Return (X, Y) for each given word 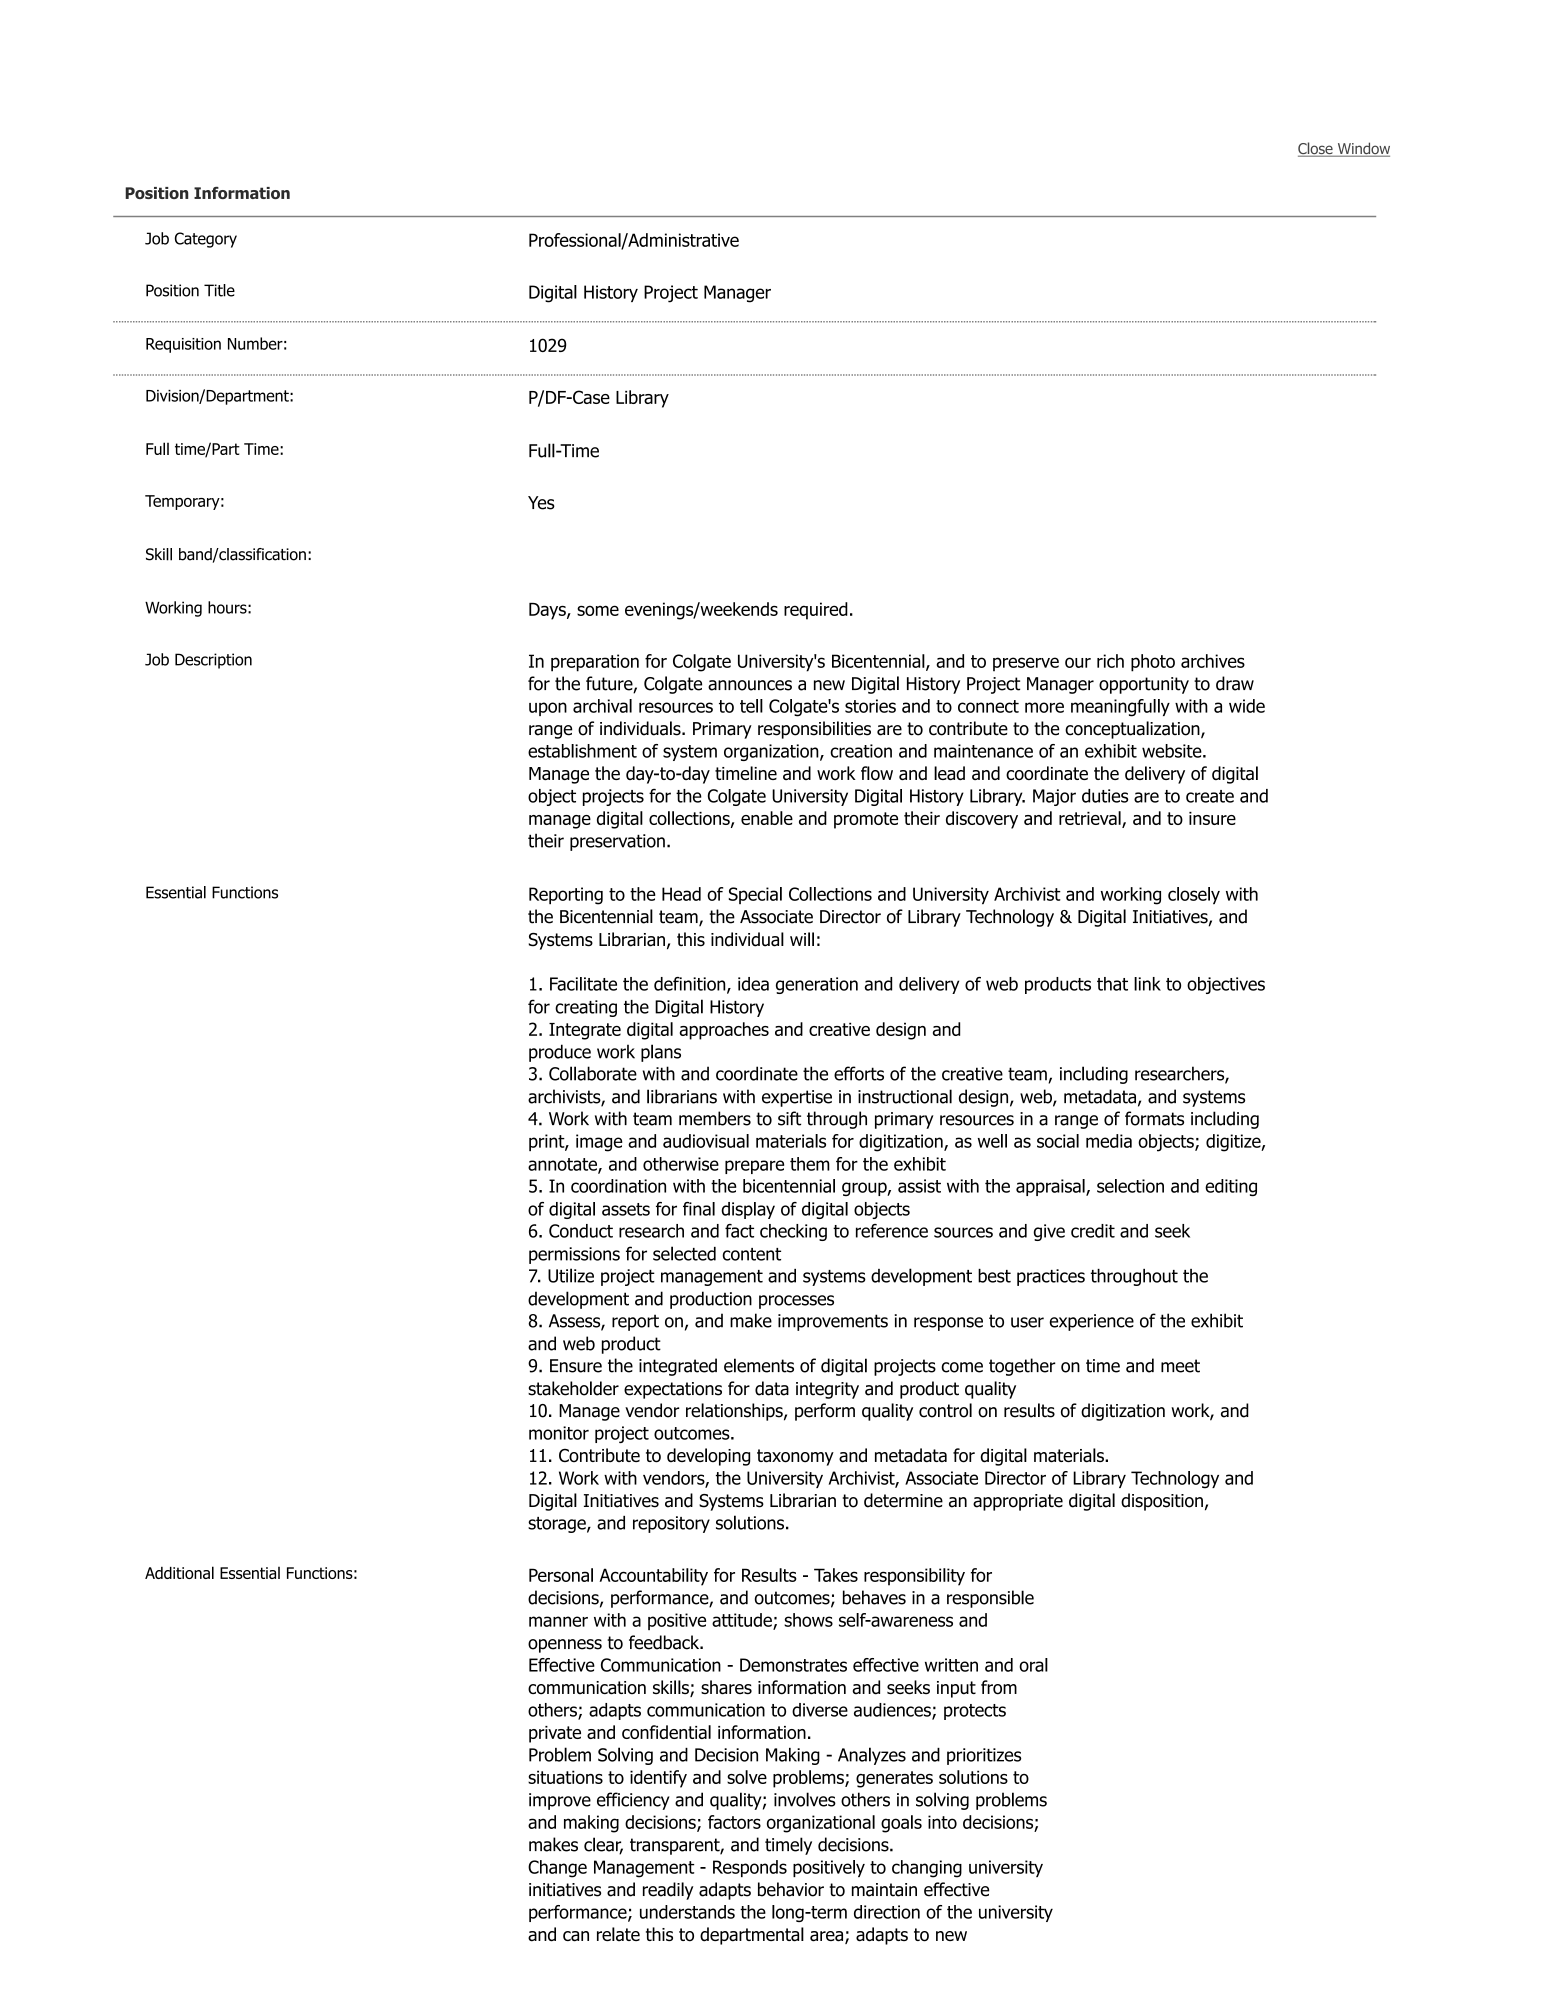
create (1210, 796)
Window (1362, 149)
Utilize (571, 1275)
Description (213, 661)
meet (1180, 1366)
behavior (791, 1889)
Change (557, 1869)
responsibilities (814, 730)
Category (206, 240)
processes (796, 1302)
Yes (541, 503)
